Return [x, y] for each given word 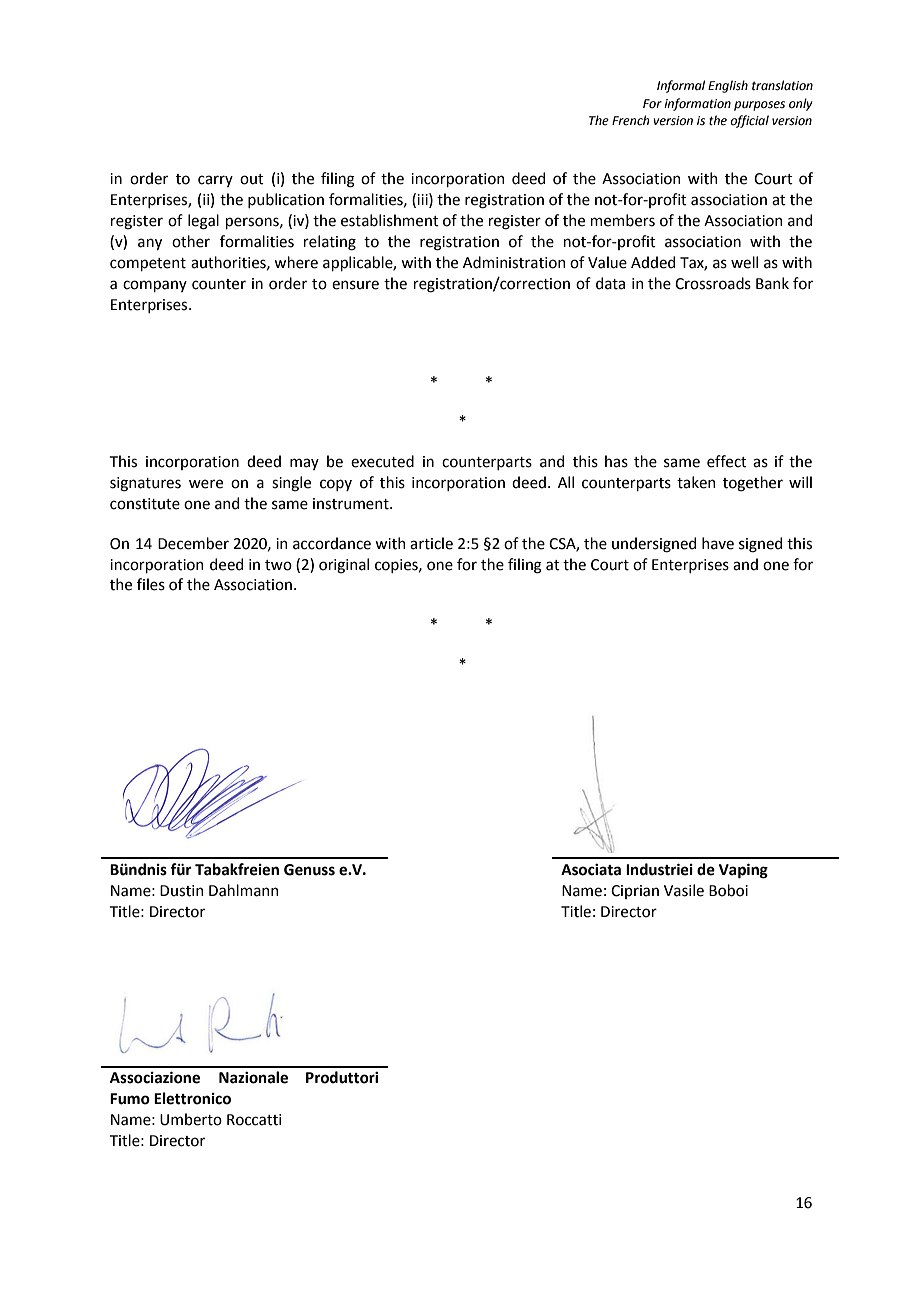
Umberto [191, 1119]
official [749, 121]
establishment [390, 220]
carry [215, 181]
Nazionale [253, 1077]
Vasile [684, 890]
